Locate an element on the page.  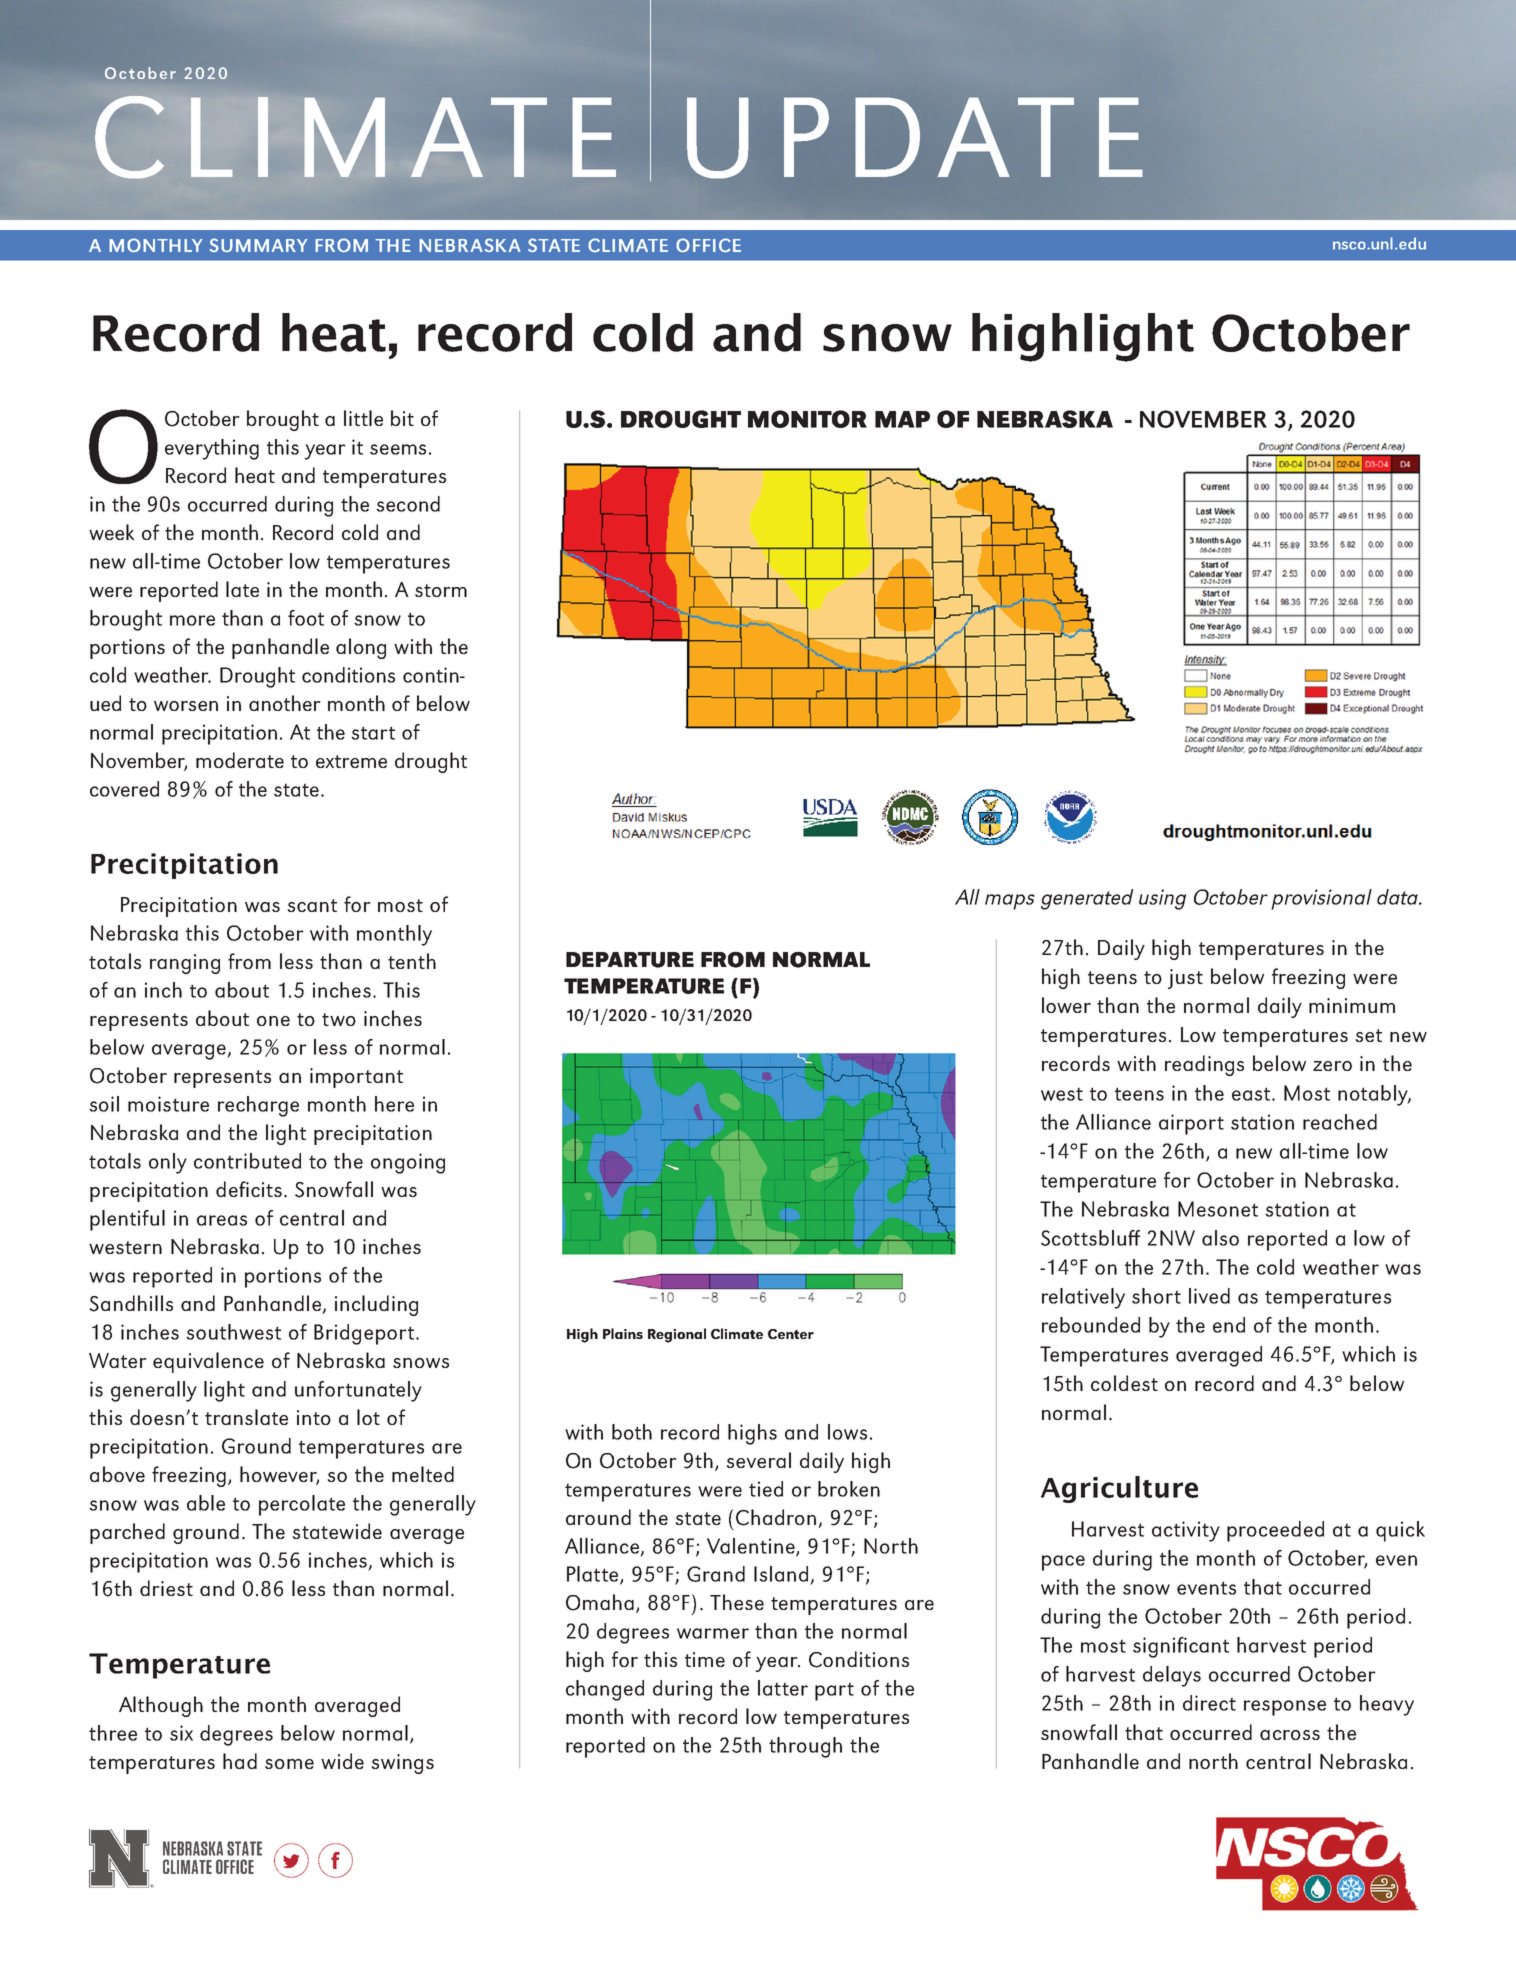
MONITOR is located at coordinates (807, 419).
